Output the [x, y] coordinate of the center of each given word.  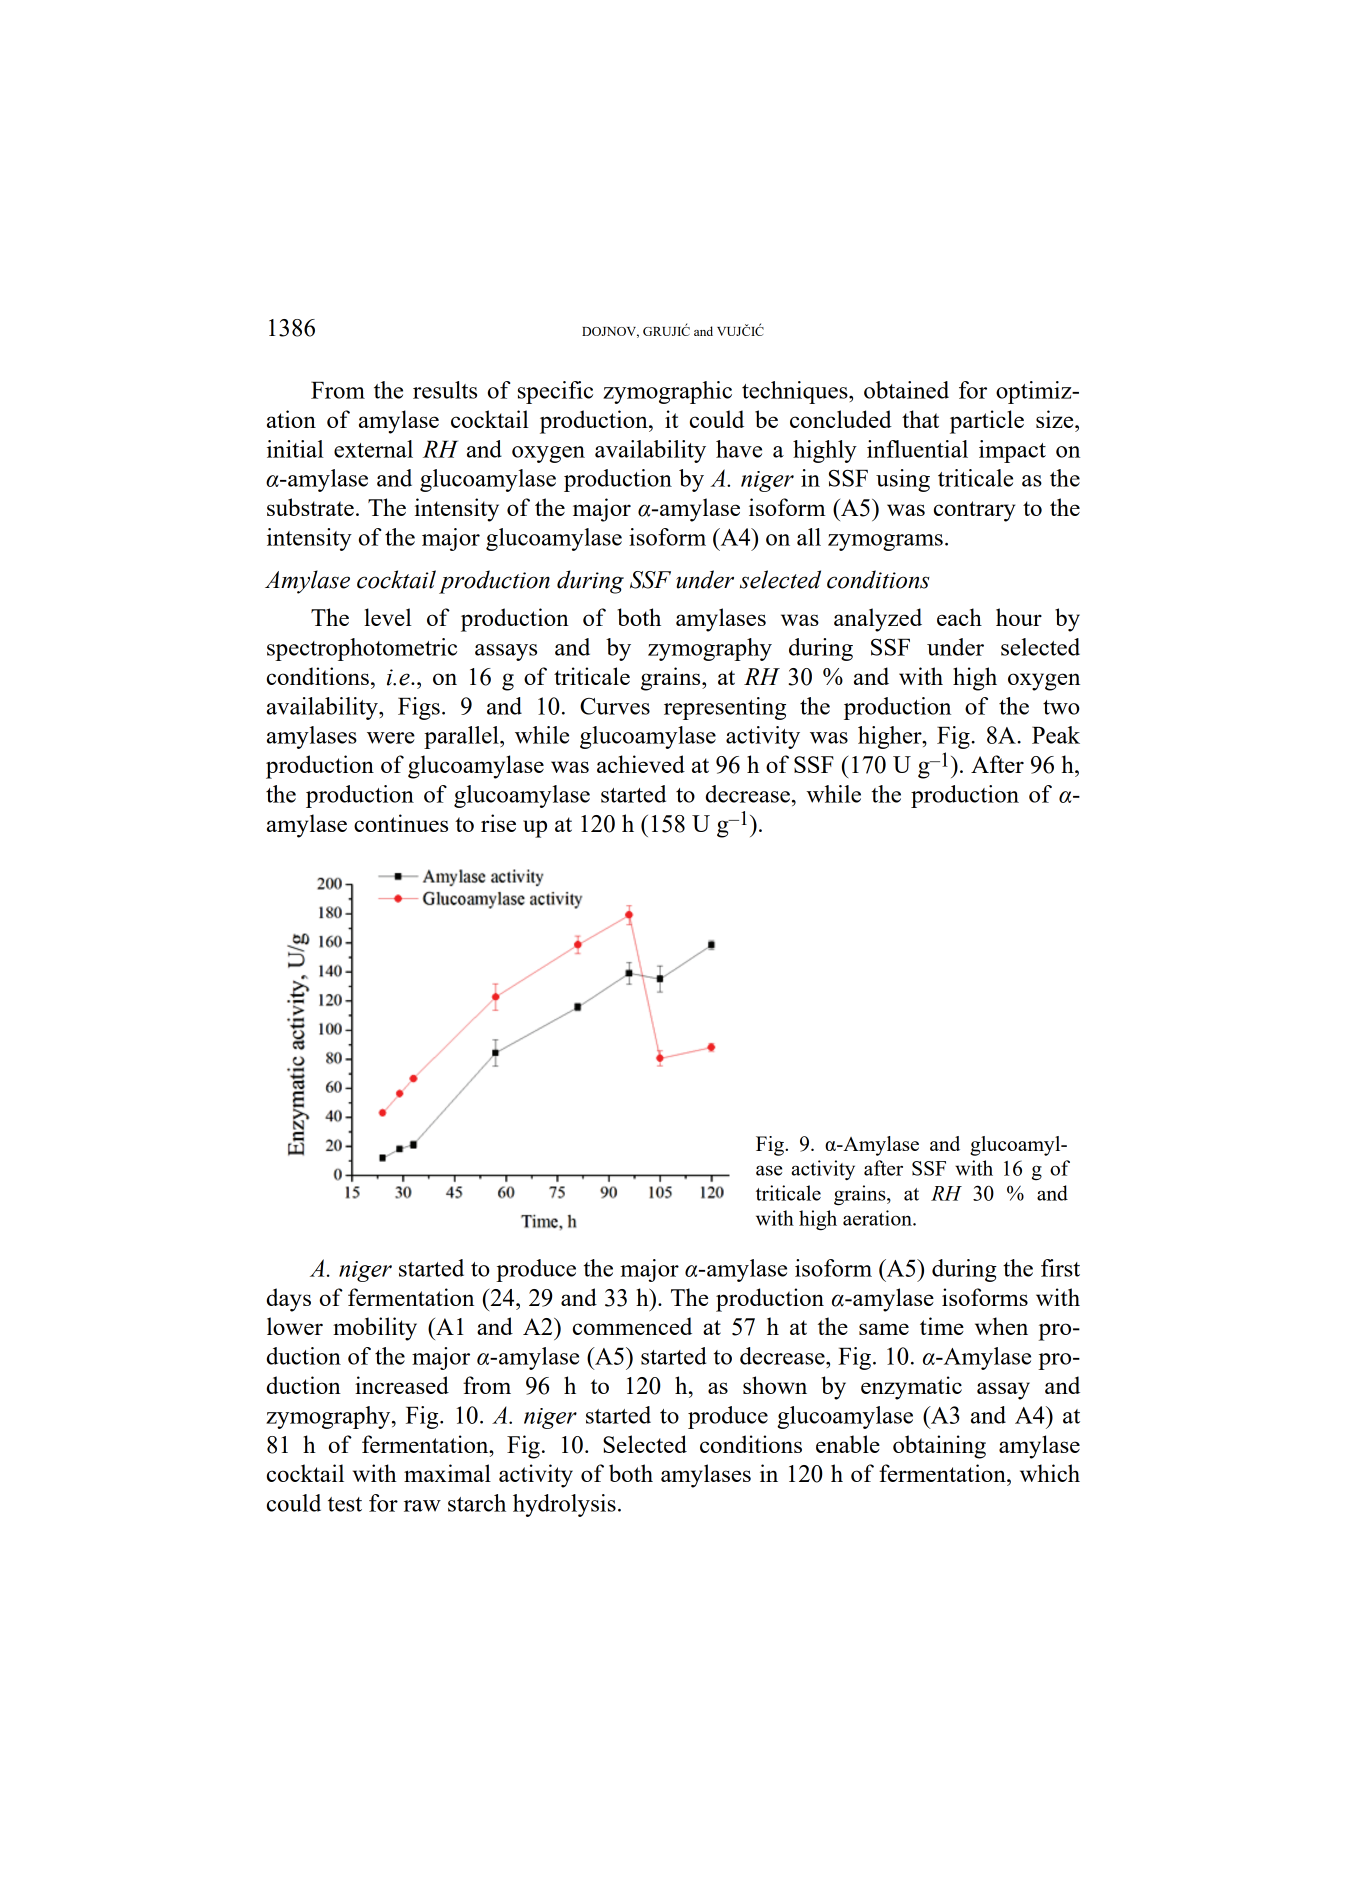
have [739, 449]
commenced [632, 1326]
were [391, 738]
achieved [641, 764]
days [289, 1300]
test [345, 1504]
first [1060, 1268]
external [373, 449]
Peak [1056, 735]
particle [987, 422]
